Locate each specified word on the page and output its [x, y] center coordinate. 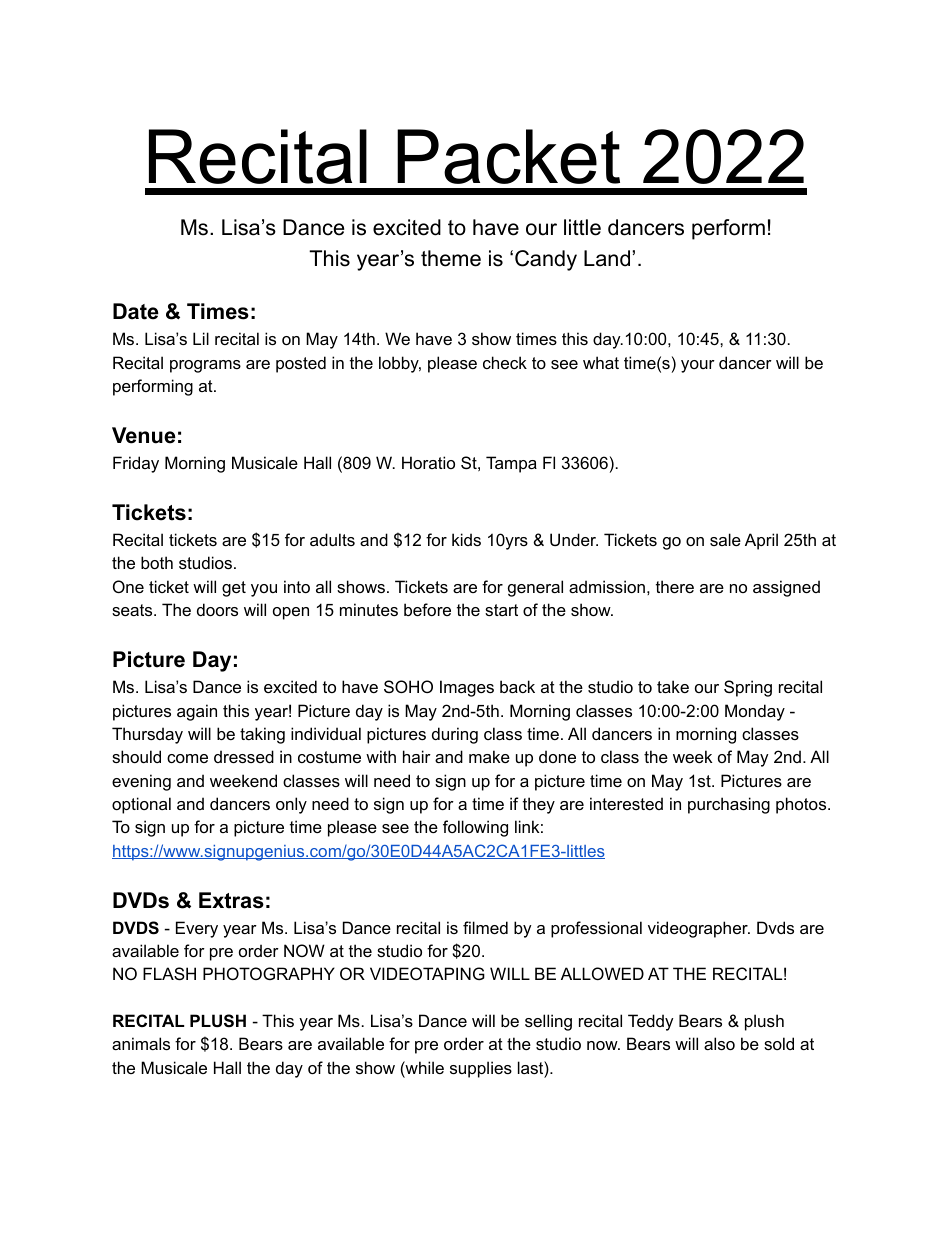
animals [141, 1043]
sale [725, 539]
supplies [481, 1069]
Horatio [428, 462]
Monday [755, 712]
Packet [508, 156]
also [719, 1043]
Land [607, 258]
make [489, 756]
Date [136, 311]
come [187, 758]
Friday [136, 464]
